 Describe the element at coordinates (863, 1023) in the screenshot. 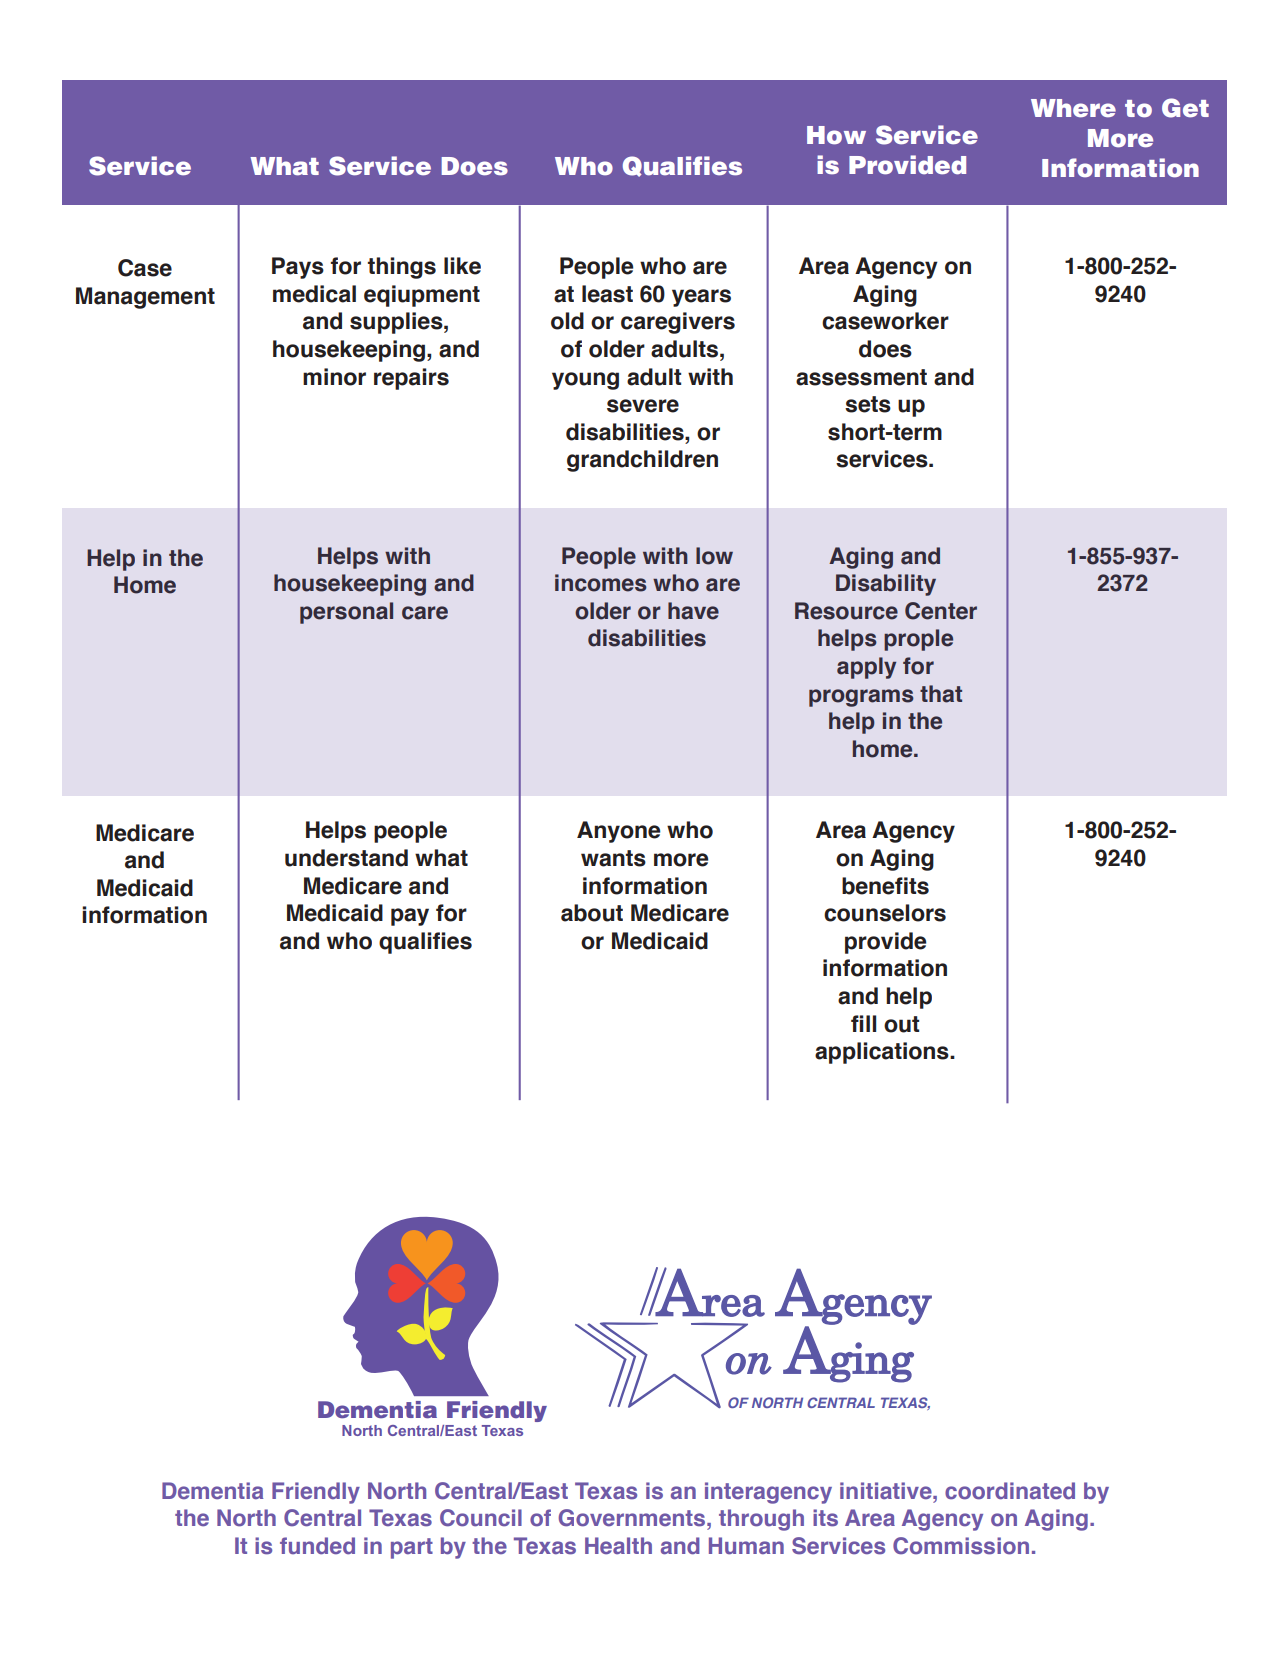

I see `fill` at that location.
